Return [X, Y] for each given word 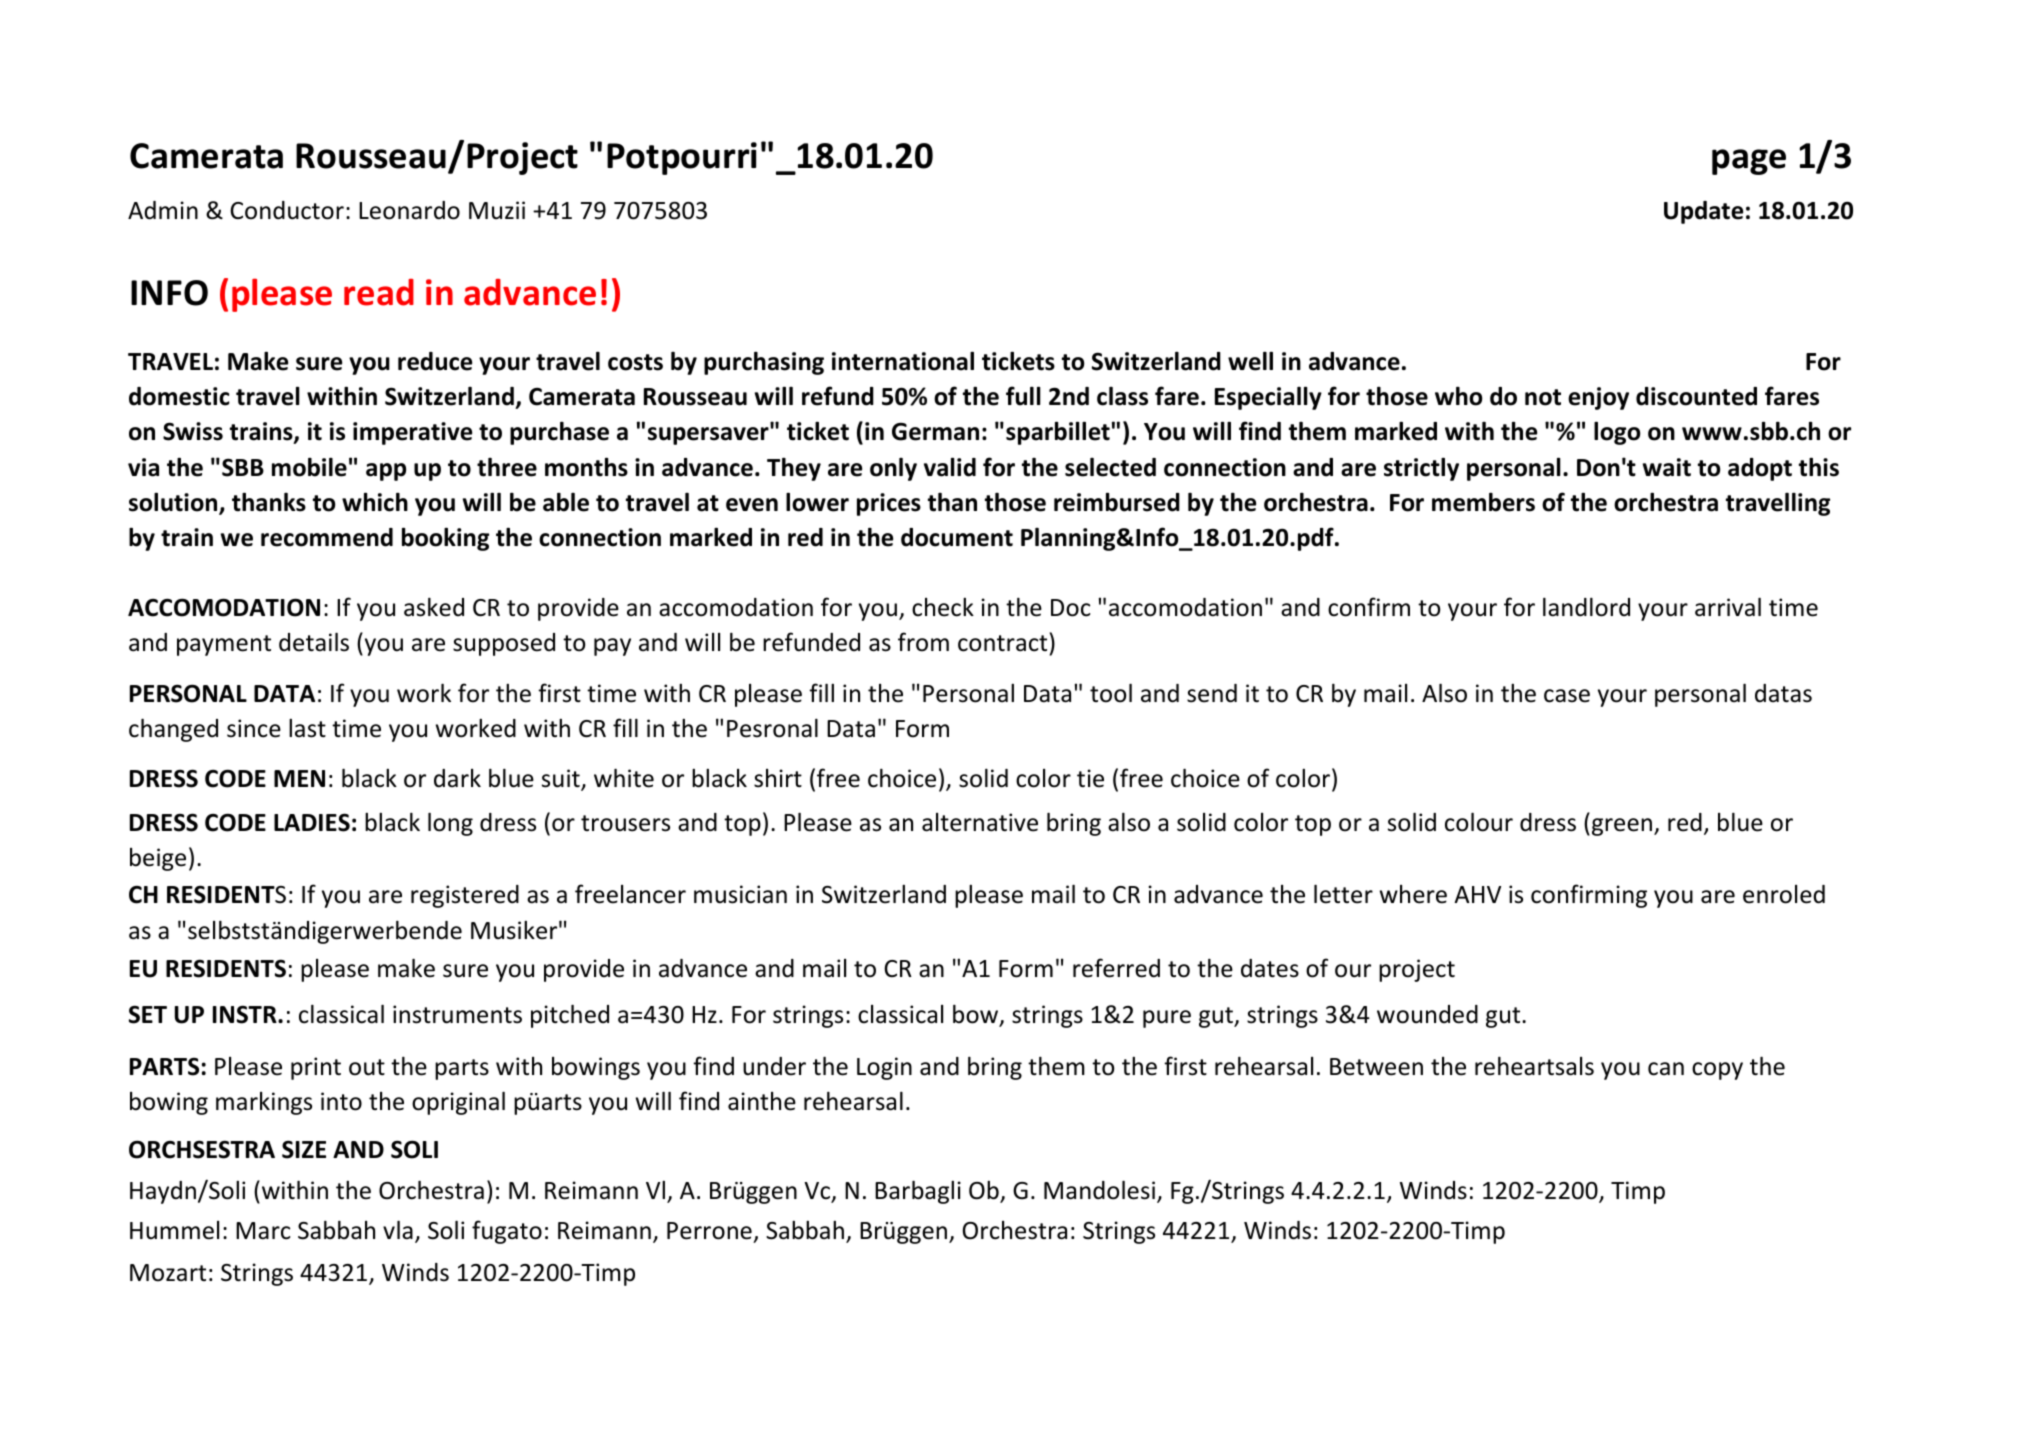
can [1666, 1069]
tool [1111, 693]
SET [148, 1014]
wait [1667, 467]
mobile [309, 467]
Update [1703, 212]
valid [950, 467]
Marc [263, 1231]
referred [1116, 968]
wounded [1427, 1014]
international [903, 361]
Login [884, 1068]
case [1567, 696]
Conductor [287, 210]
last [307, 728]
